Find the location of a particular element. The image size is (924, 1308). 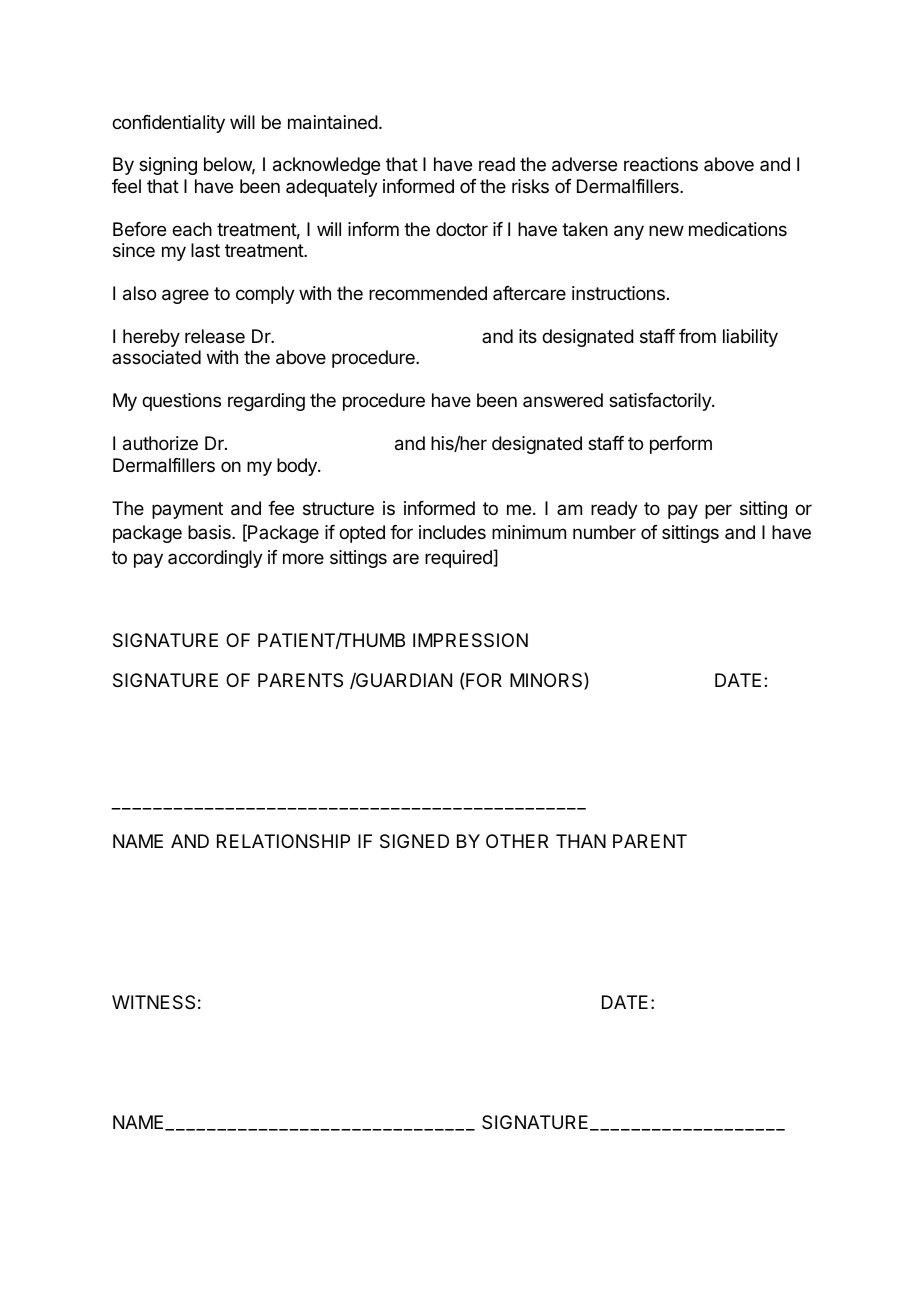

WITNESS is located at coordinates (153, 1002).
